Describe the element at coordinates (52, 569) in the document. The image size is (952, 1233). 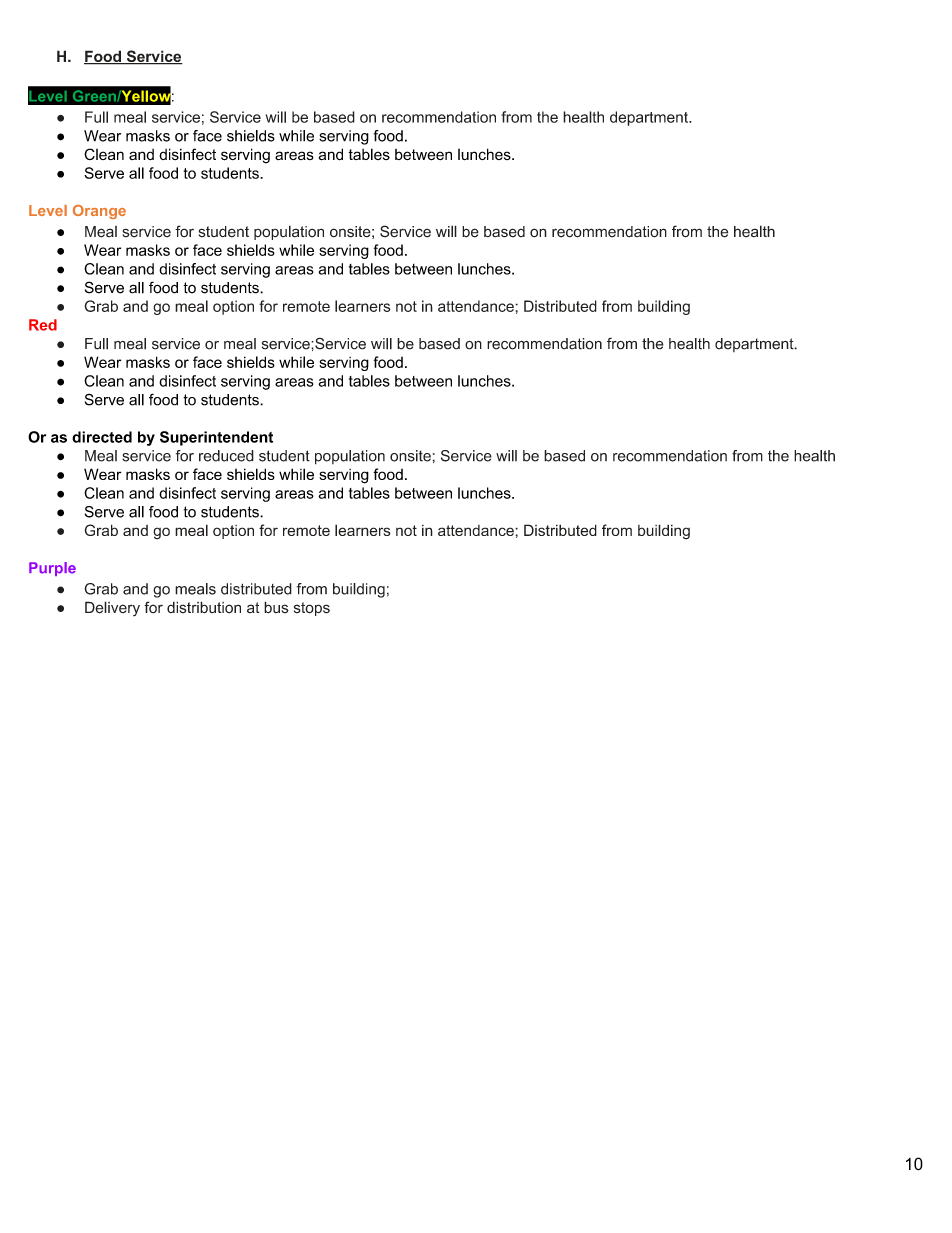
I see `Purple` at that location.
